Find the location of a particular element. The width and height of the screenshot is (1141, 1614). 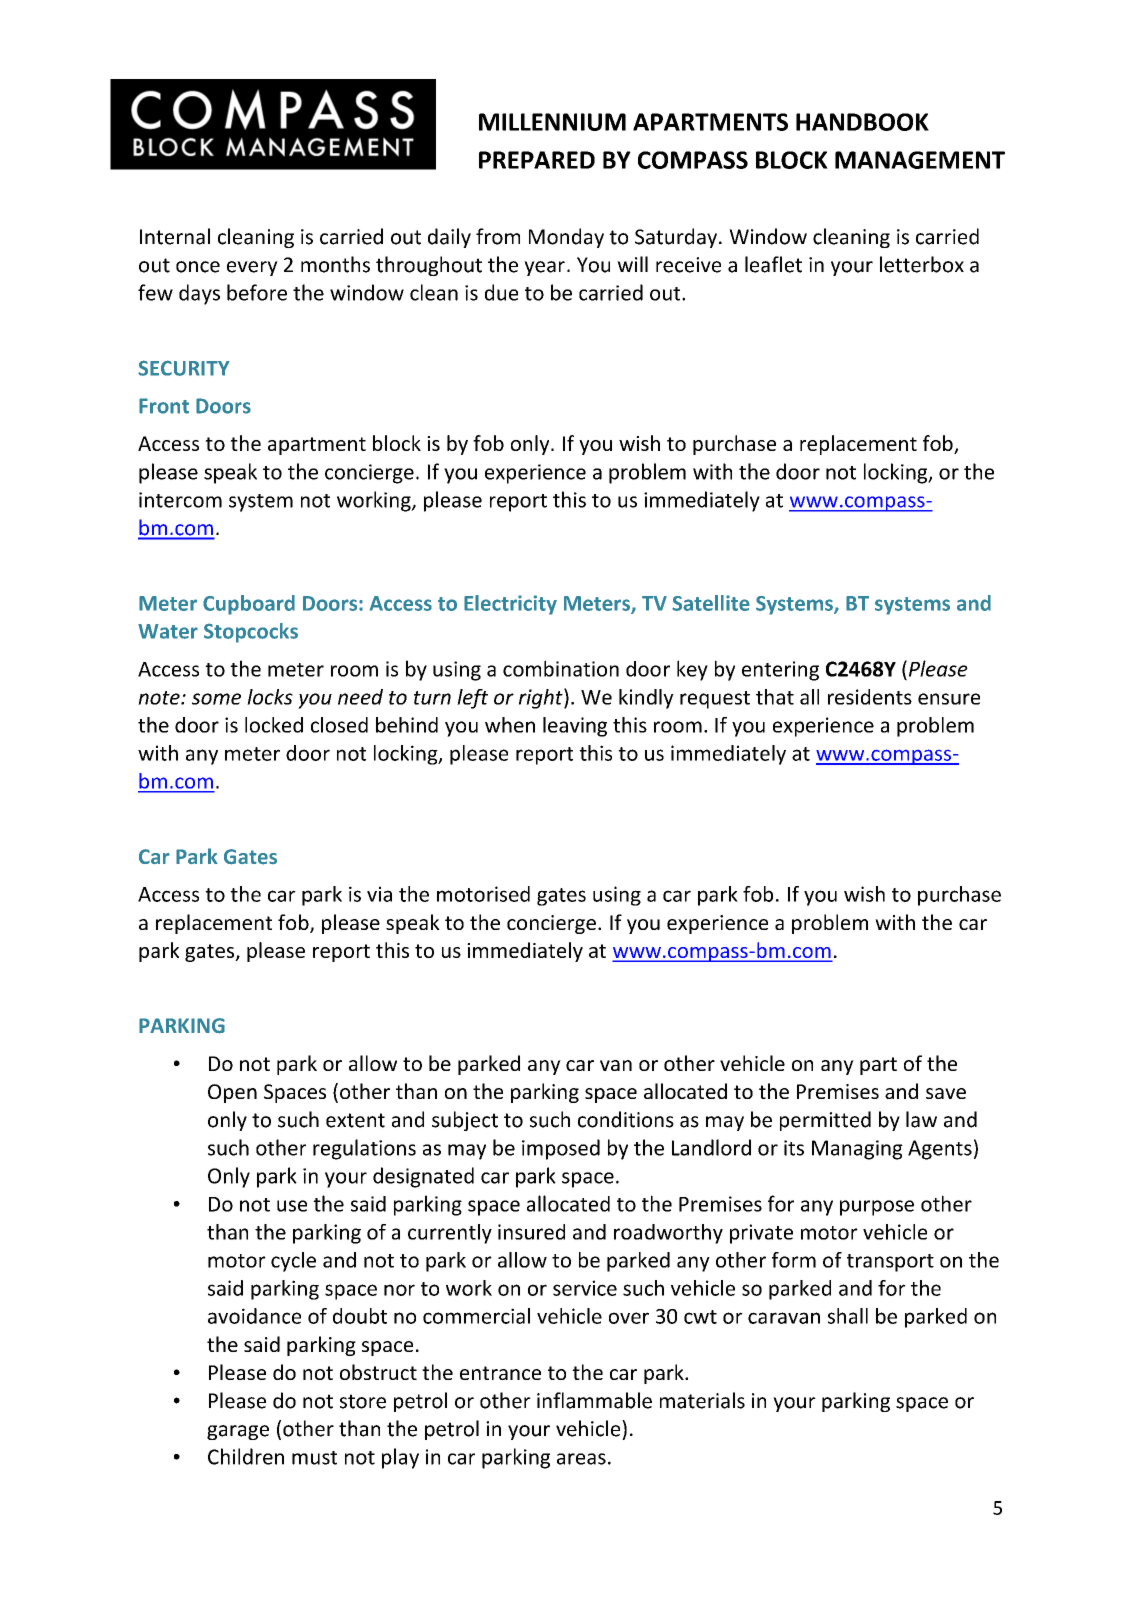

conditions is located at coordinates (626, 1119).
